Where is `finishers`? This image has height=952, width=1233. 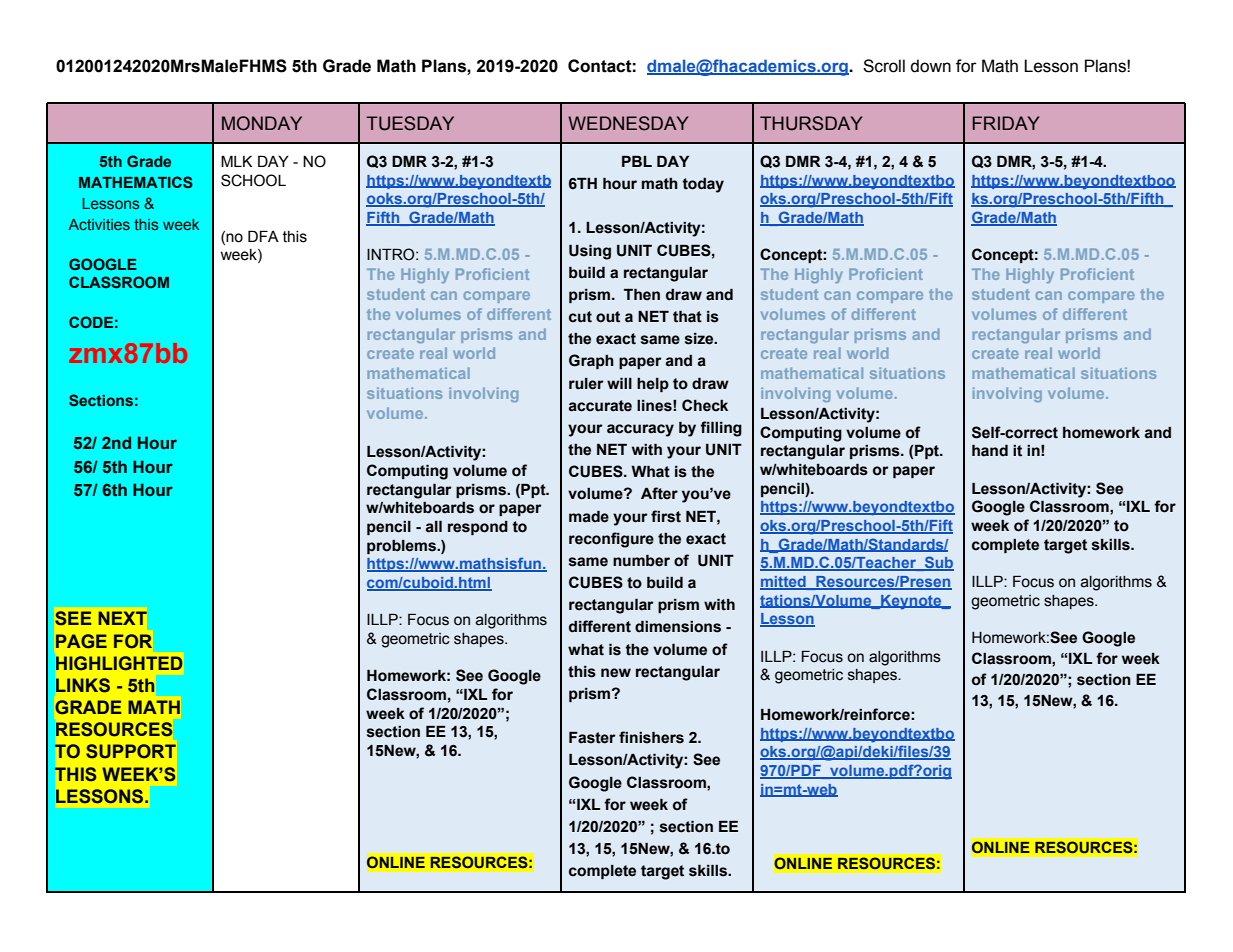 finishers is located at coordinates (651, 737).
